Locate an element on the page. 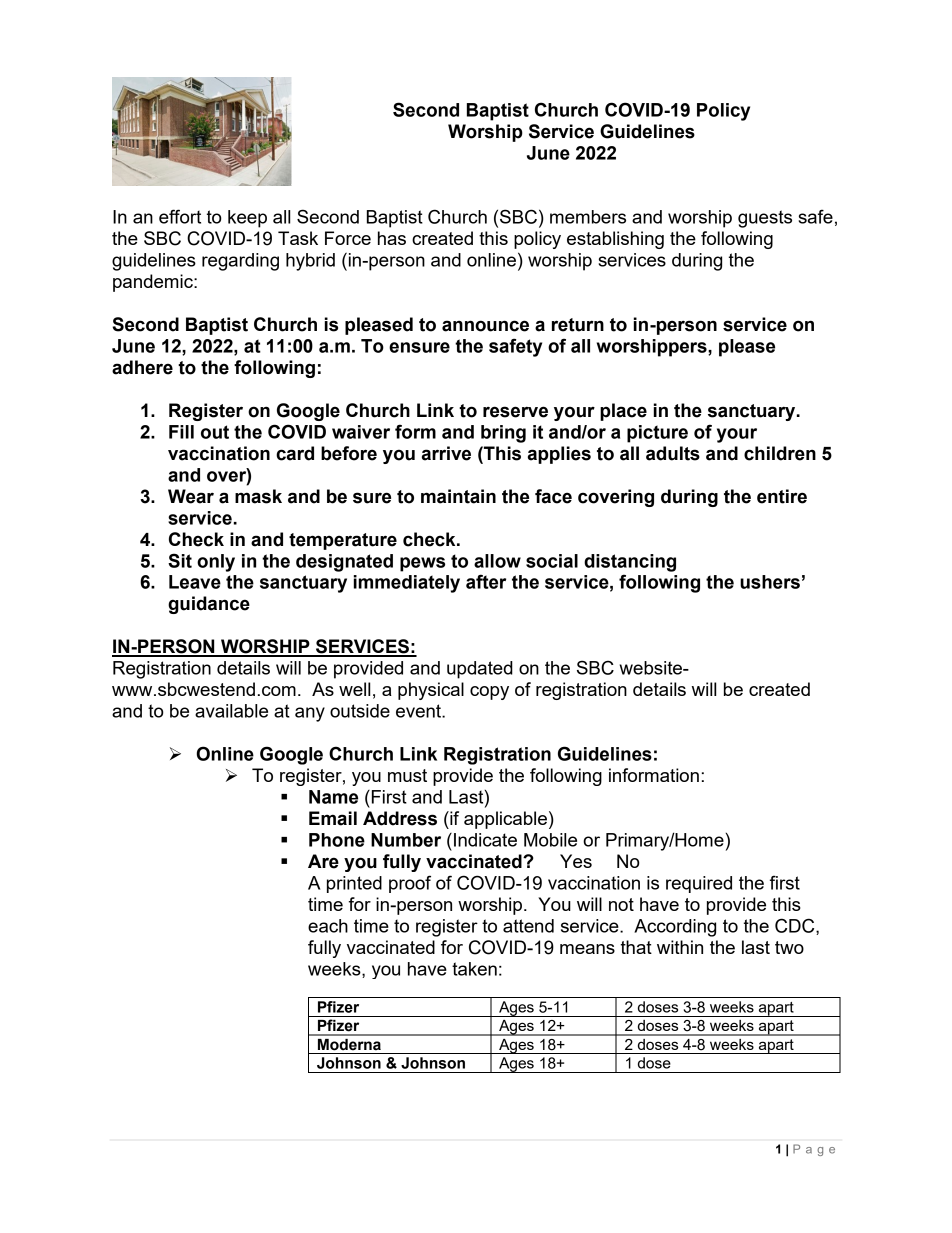 The image size is (952, 1233). guidance is located at coordinates (209, 605).
